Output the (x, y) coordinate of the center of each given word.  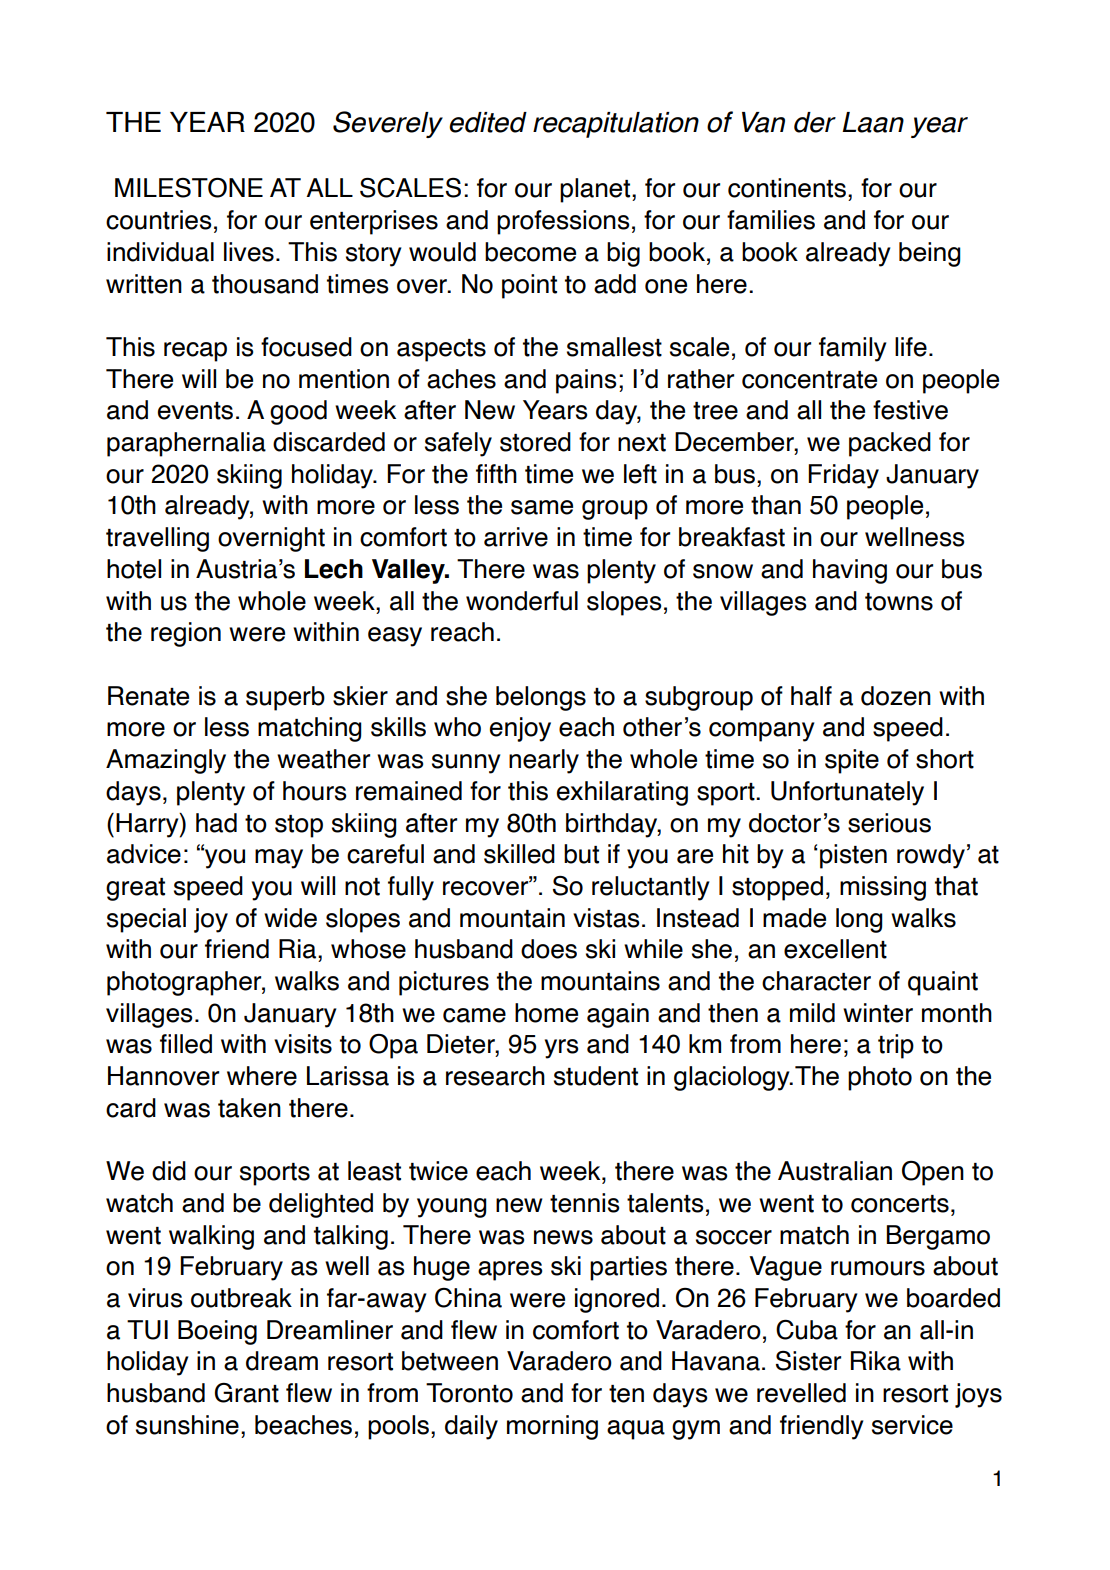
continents (787, 188)
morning (552, 1427)
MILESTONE (189, 188)
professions (563, 222)
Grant (247, 1393)
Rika (876, 1361)
